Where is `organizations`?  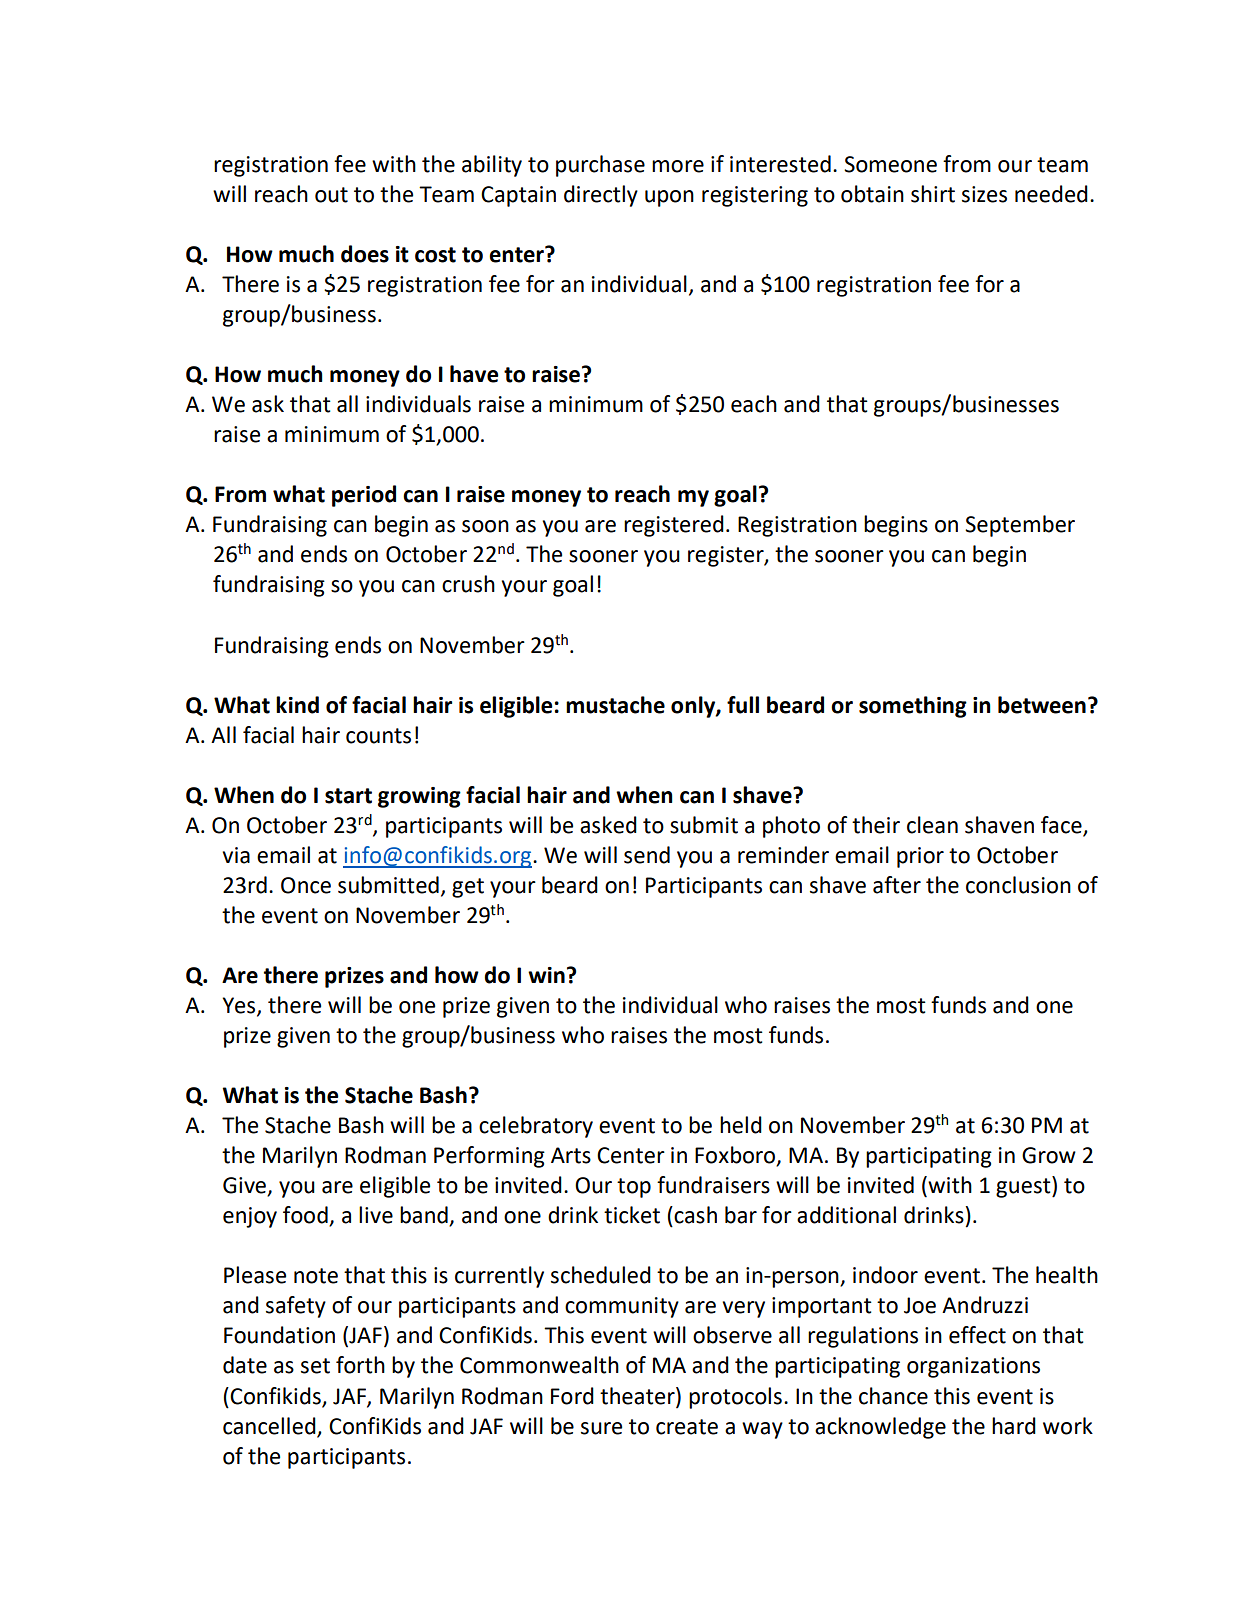
organizations is located at coordinates (973, 1367).
